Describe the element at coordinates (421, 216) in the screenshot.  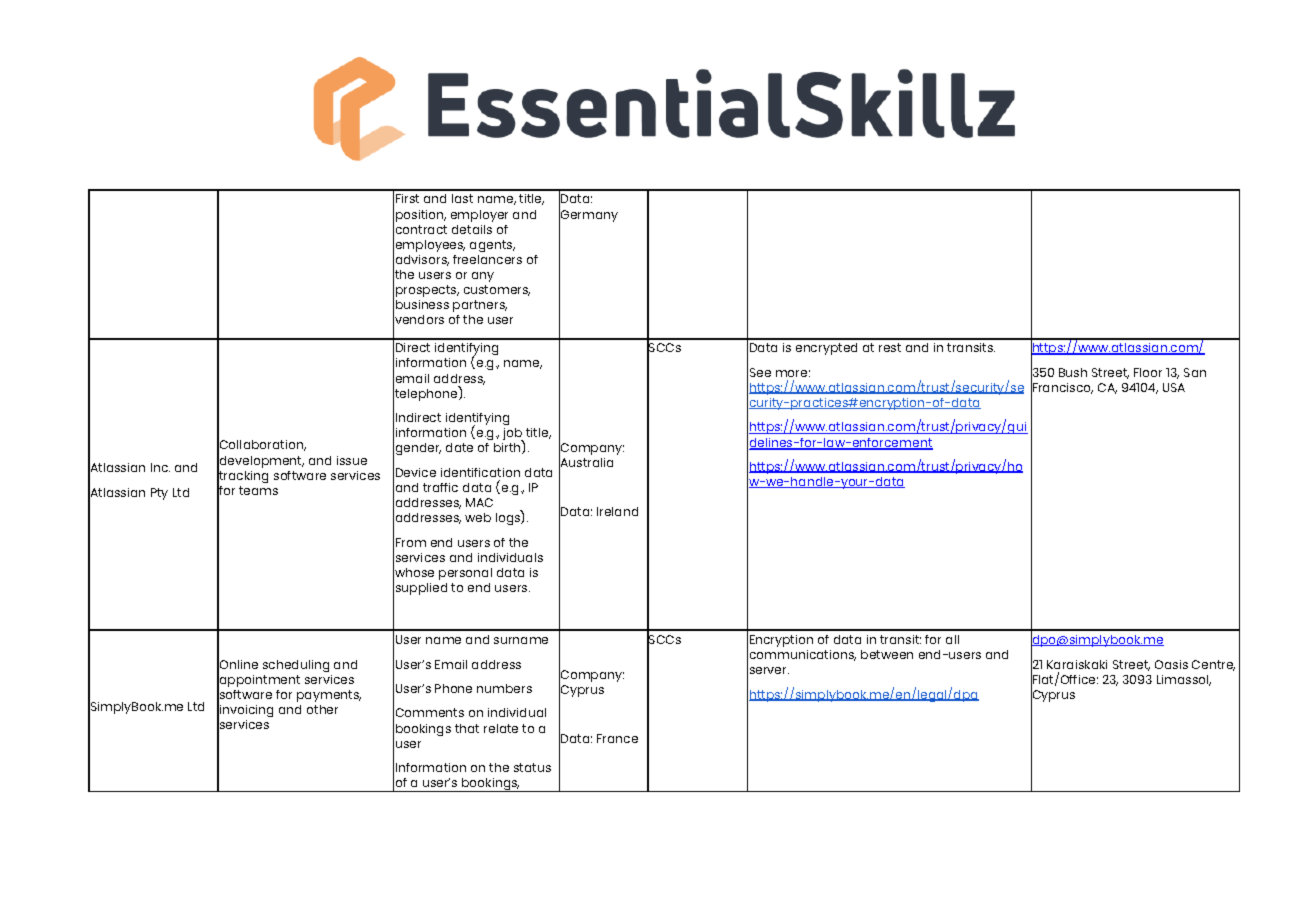
I see `position` at that location.
